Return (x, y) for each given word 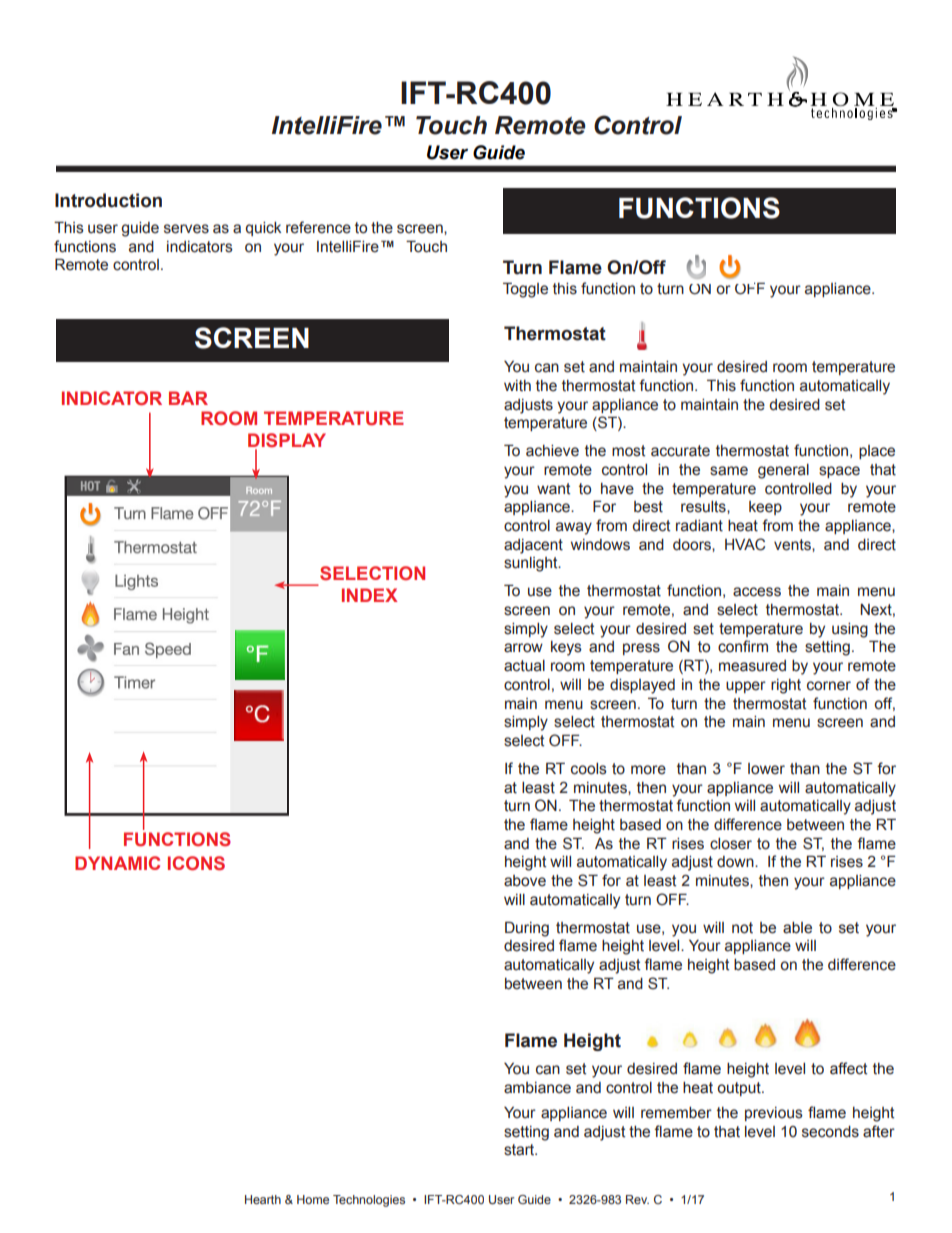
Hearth (263, 1199)
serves (186, 229)
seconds (830, 1132)
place (877, 452)
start (520, 1150)
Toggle (525, 290)
